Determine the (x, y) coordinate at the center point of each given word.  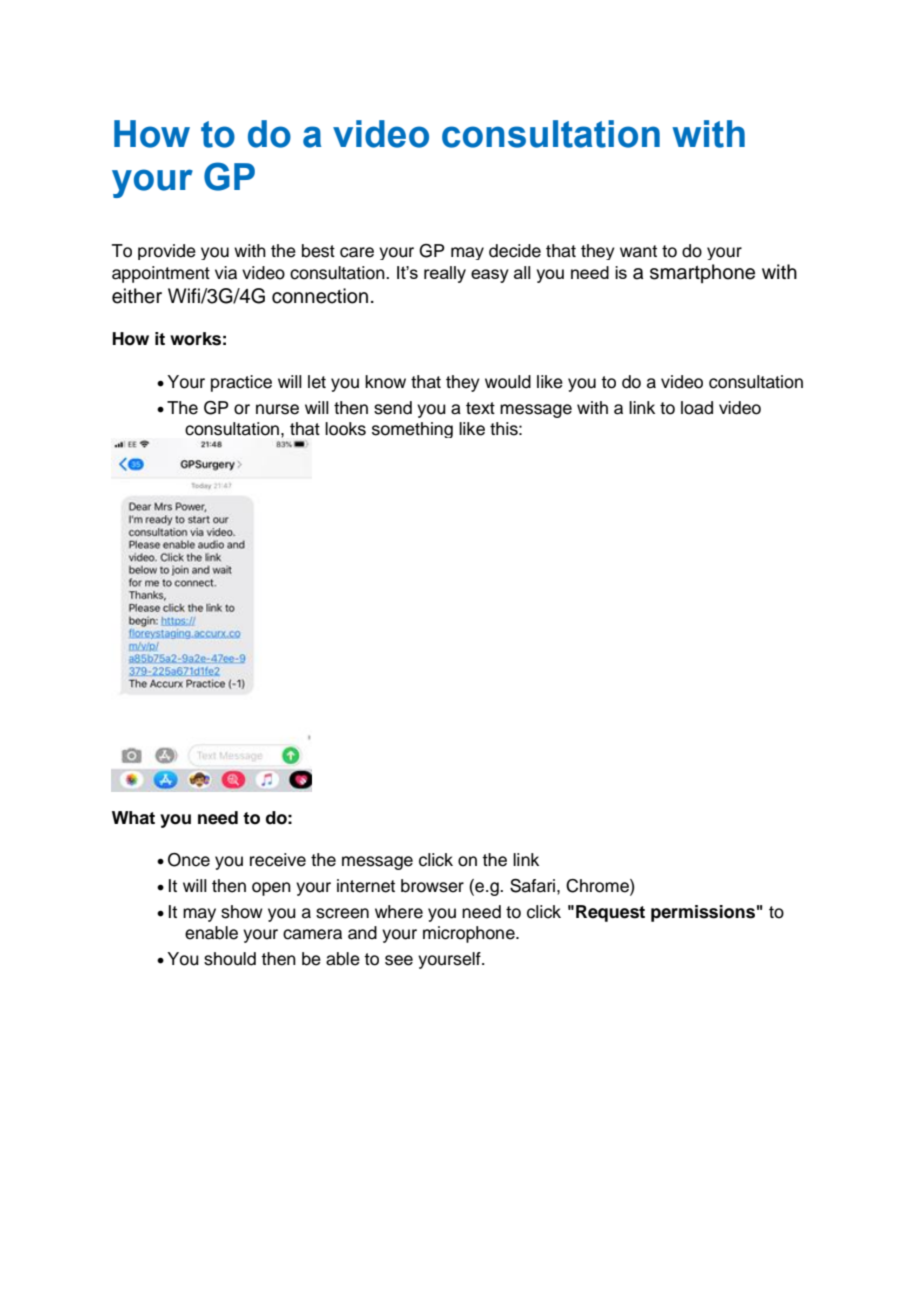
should (230, 959)
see (399, 960)
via (226, 273)
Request (610, 913)
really (445, 274)
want (638, 251)
